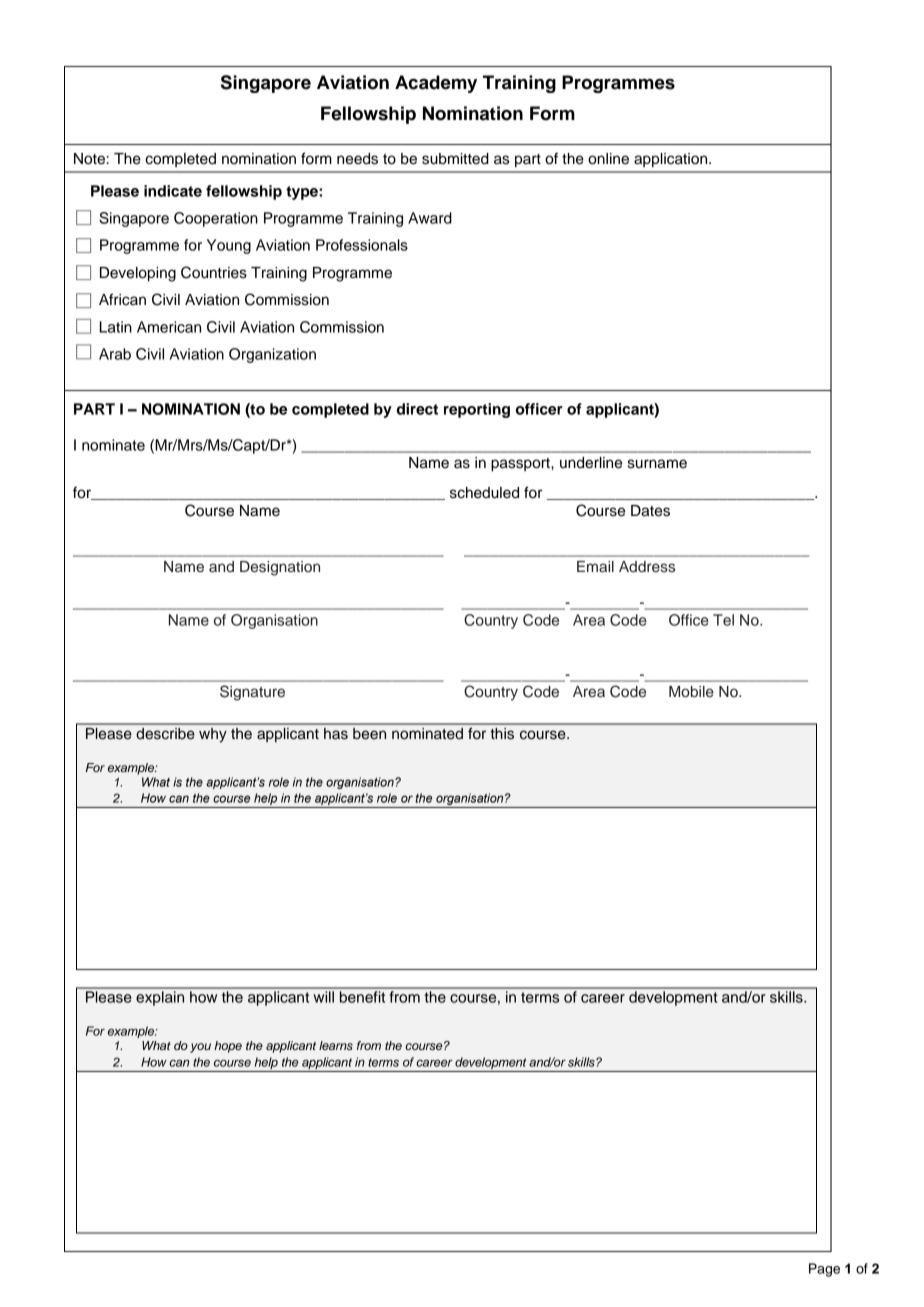 The height and width of the screenshot is (1307, 924). Describe the element at coordinates (173, 191) in the screenshot. I see `indicate` at that location.
